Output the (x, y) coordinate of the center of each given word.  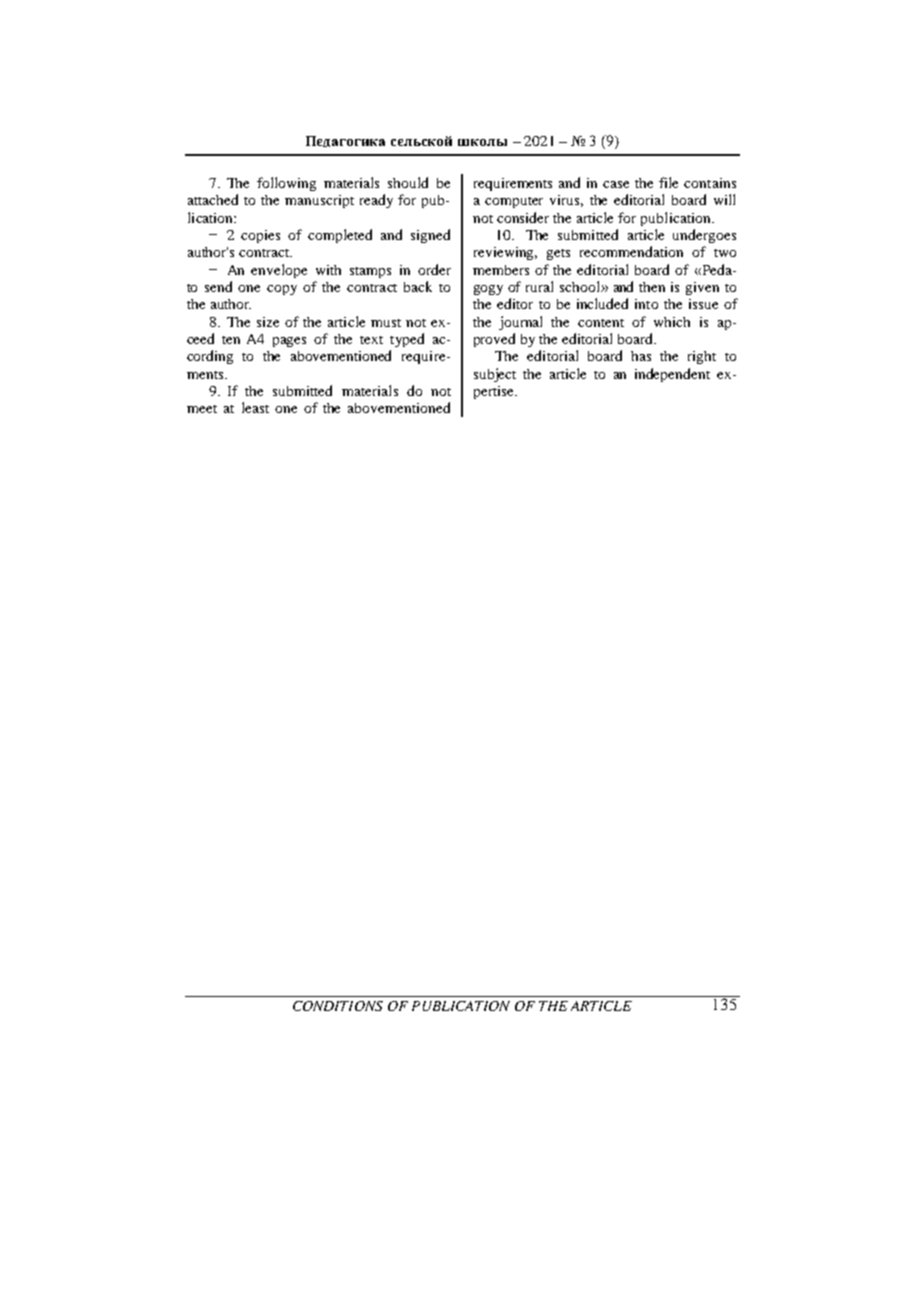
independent (672, 375)
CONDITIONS (338, 1006)
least (255, 407)
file (668, 182)
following (286, 184)
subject (495, 375)
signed (430, 236)
